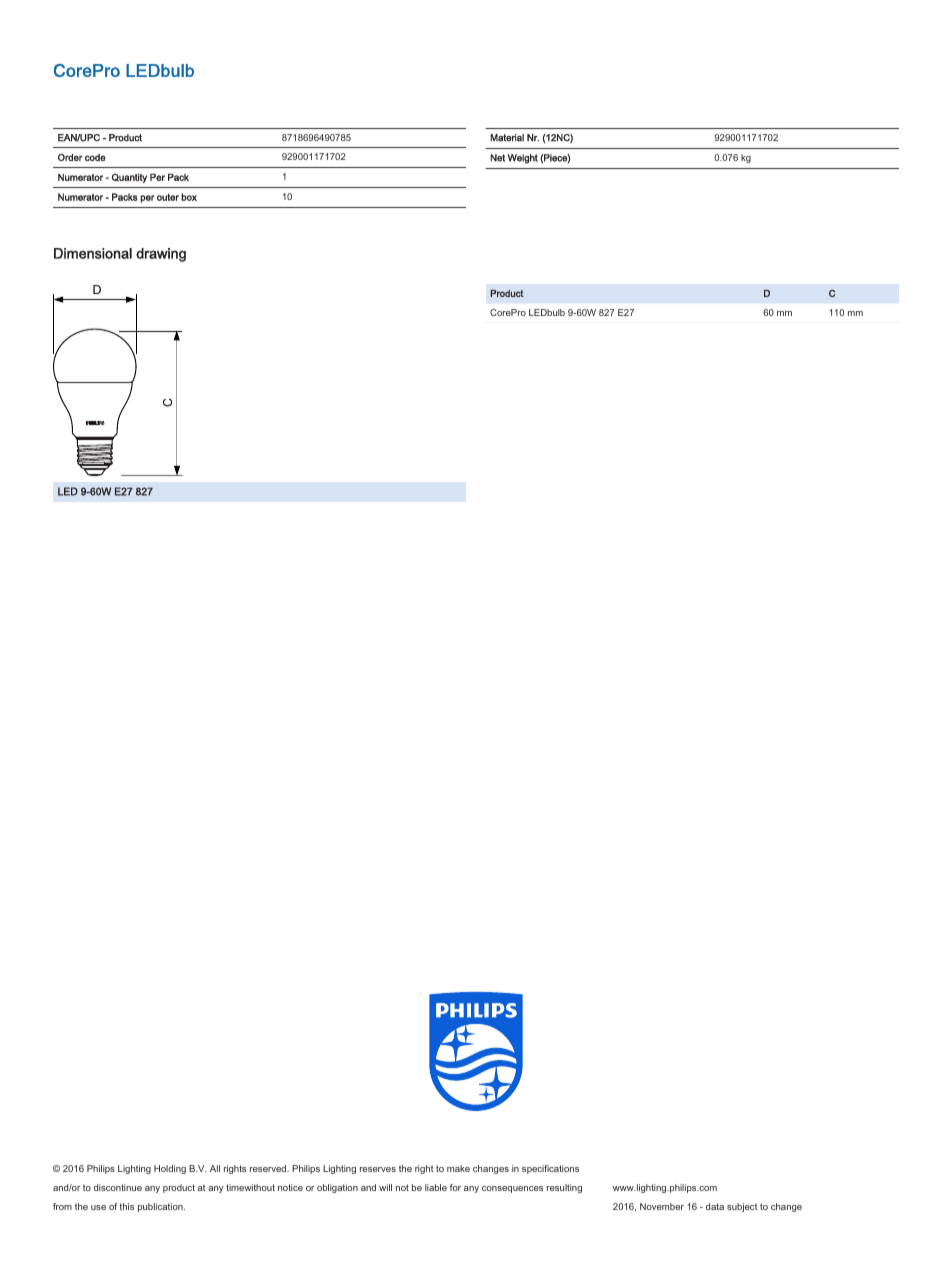 The height and width of the document is (1265, 952). What do you see at coordinates (507, 138) in the document?
I see `Material` at bounding box center [507, 138].
